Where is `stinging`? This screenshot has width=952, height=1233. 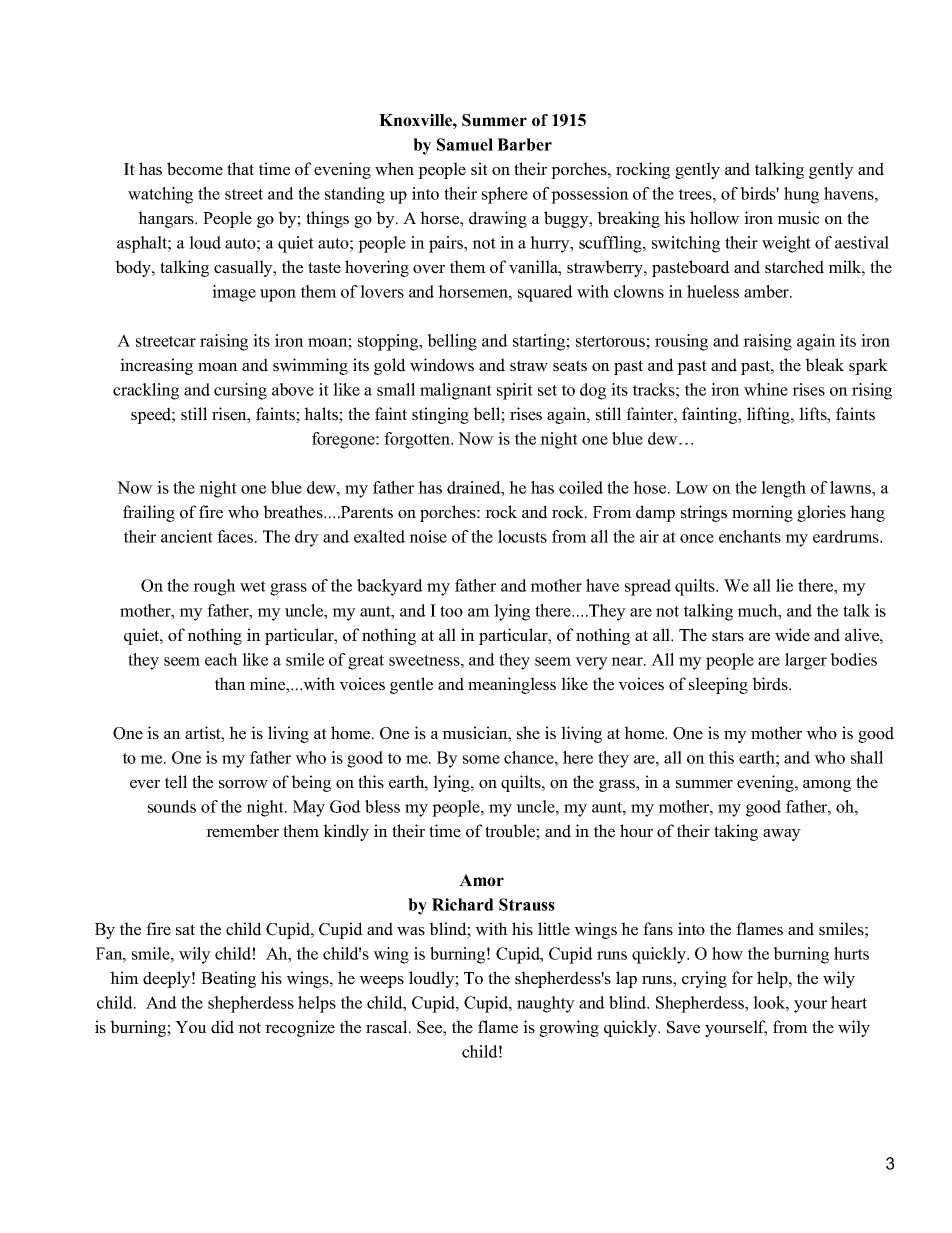 stinging is located at coordinates (440, 415).
